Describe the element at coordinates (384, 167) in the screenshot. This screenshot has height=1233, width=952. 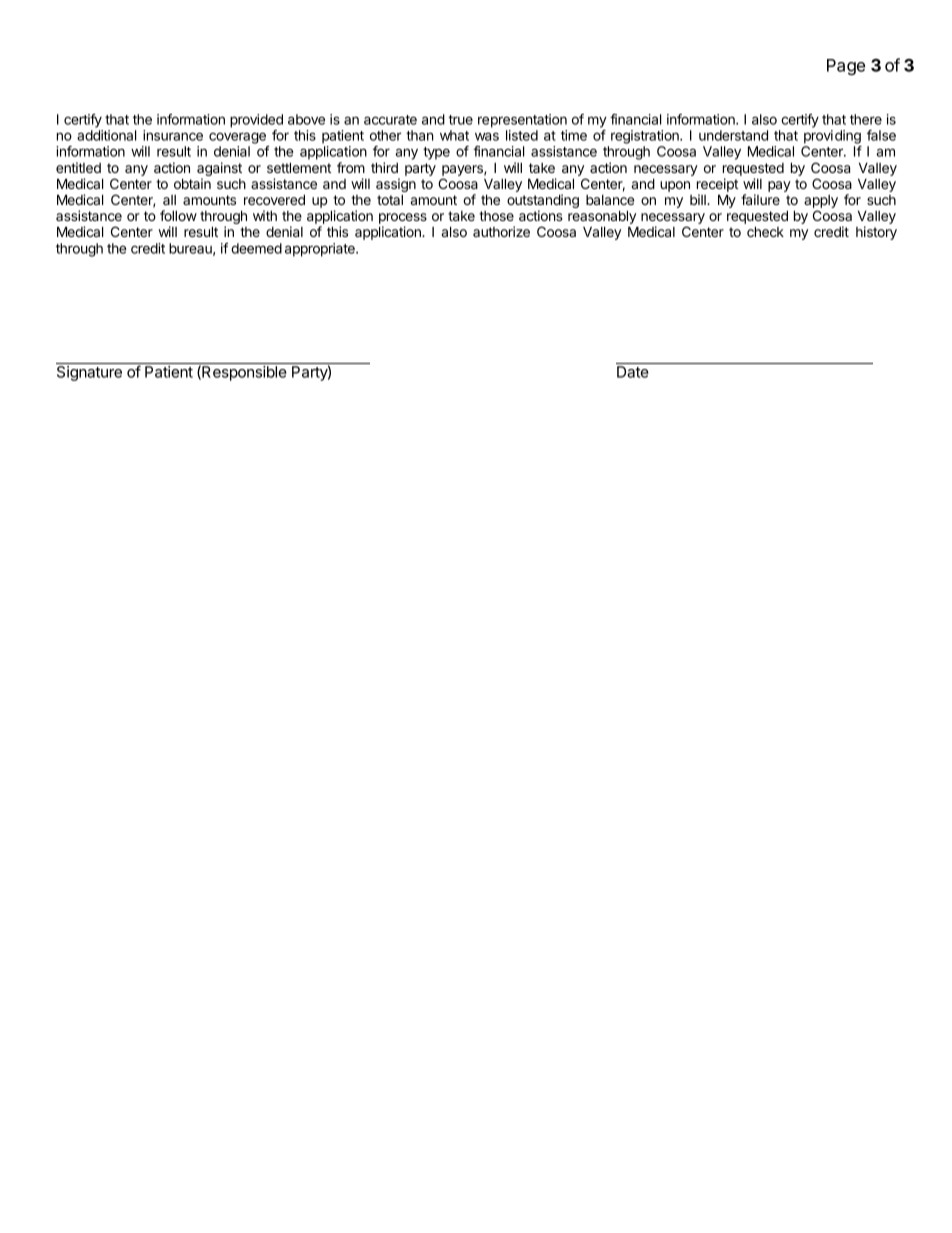
I see `third` at that location.
